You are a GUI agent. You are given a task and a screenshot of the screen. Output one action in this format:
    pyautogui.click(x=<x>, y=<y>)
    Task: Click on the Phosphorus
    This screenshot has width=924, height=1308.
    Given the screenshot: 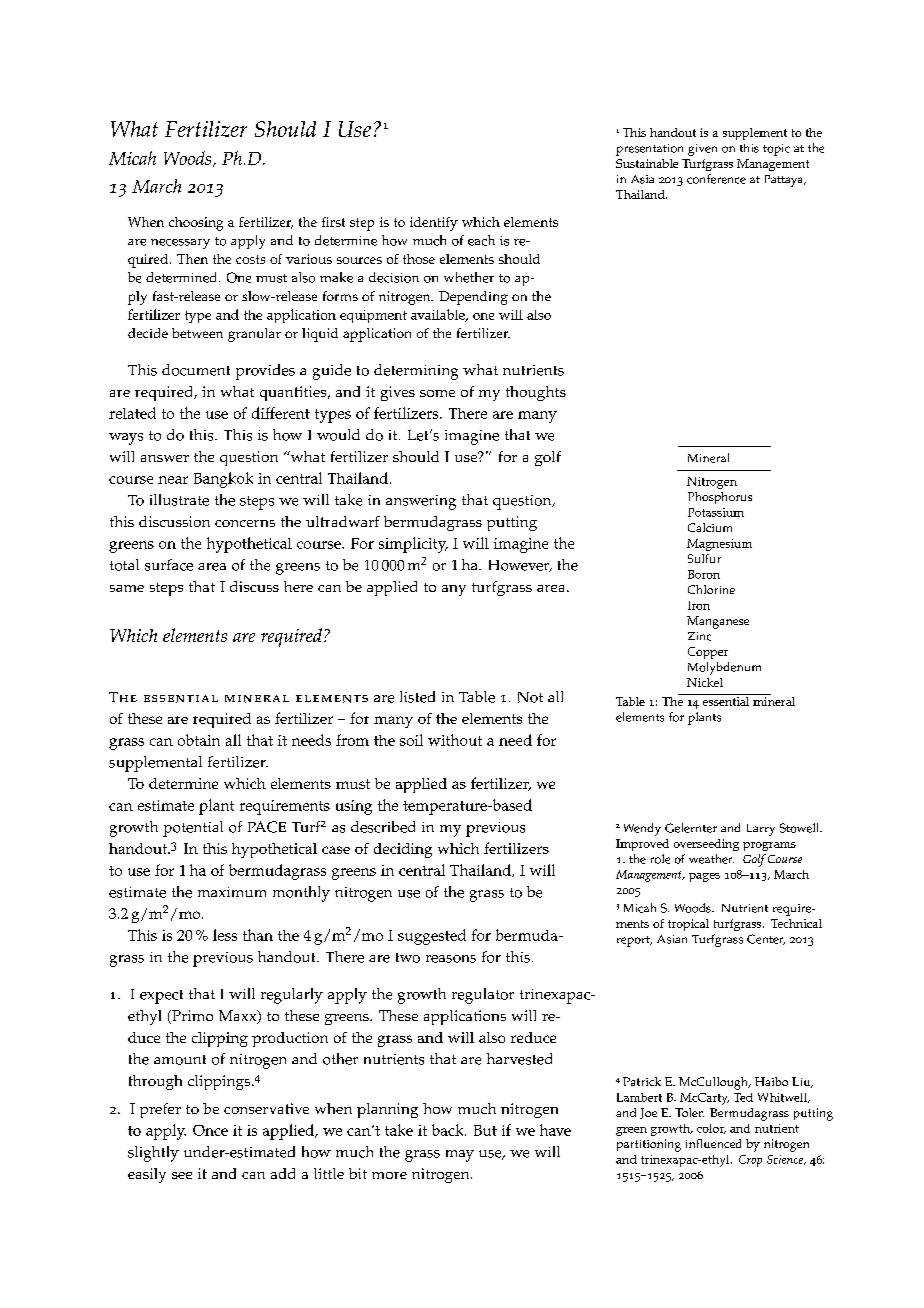 What is the action you would take?
    pyautogui.click(x=720, y=498)
